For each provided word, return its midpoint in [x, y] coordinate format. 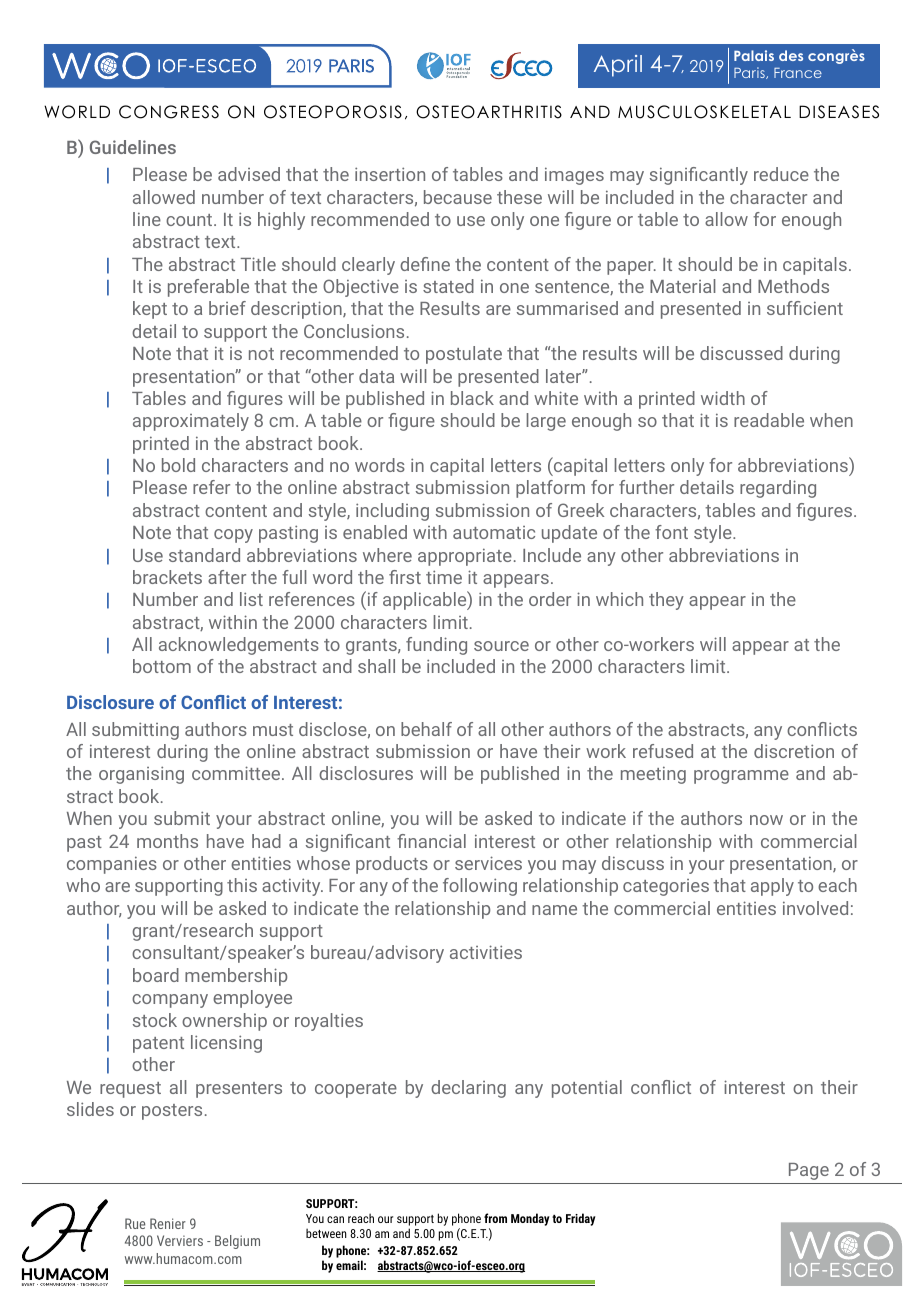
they [666, 601]
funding [436, 646]
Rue [135, 1223]
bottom [162, 666]
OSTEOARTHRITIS [489, 112]
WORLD [77, 112]
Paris [750, 73]
